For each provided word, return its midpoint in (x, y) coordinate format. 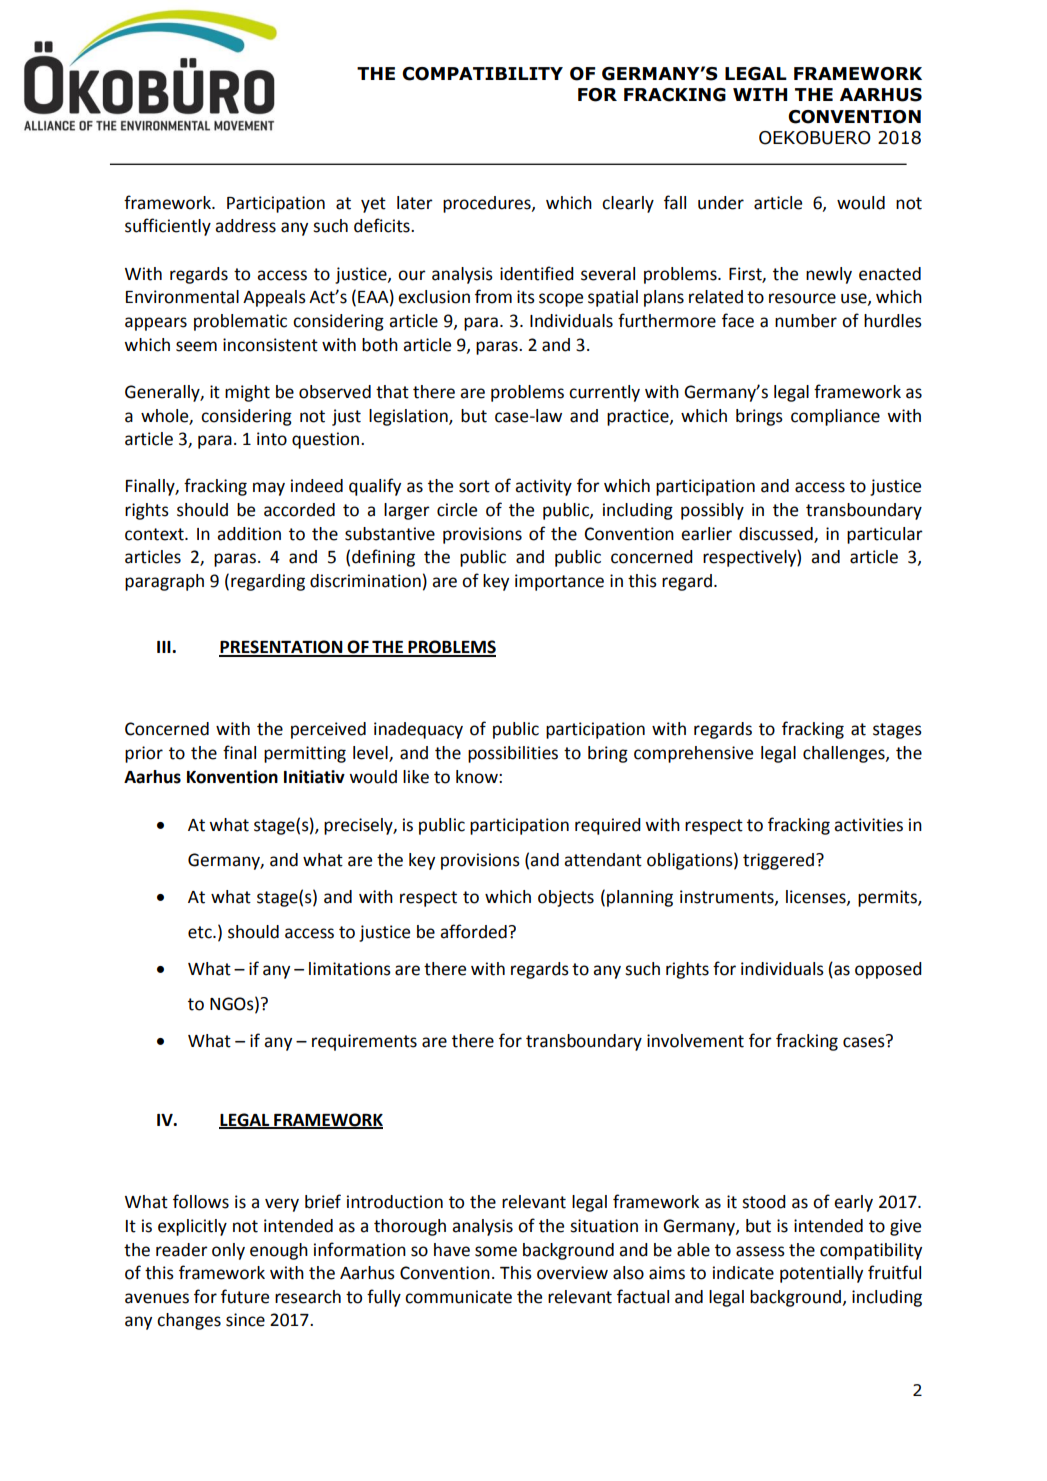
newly (829, 275)
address (245, 226)
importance (559, 582)
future (245, 1296)
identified (537, 273)
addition (249, 534)
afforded (473, 931)
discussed (777, 534)
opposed (888, 970)
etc (201, 932)
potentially (821, 1274)
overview (572, 1273)
